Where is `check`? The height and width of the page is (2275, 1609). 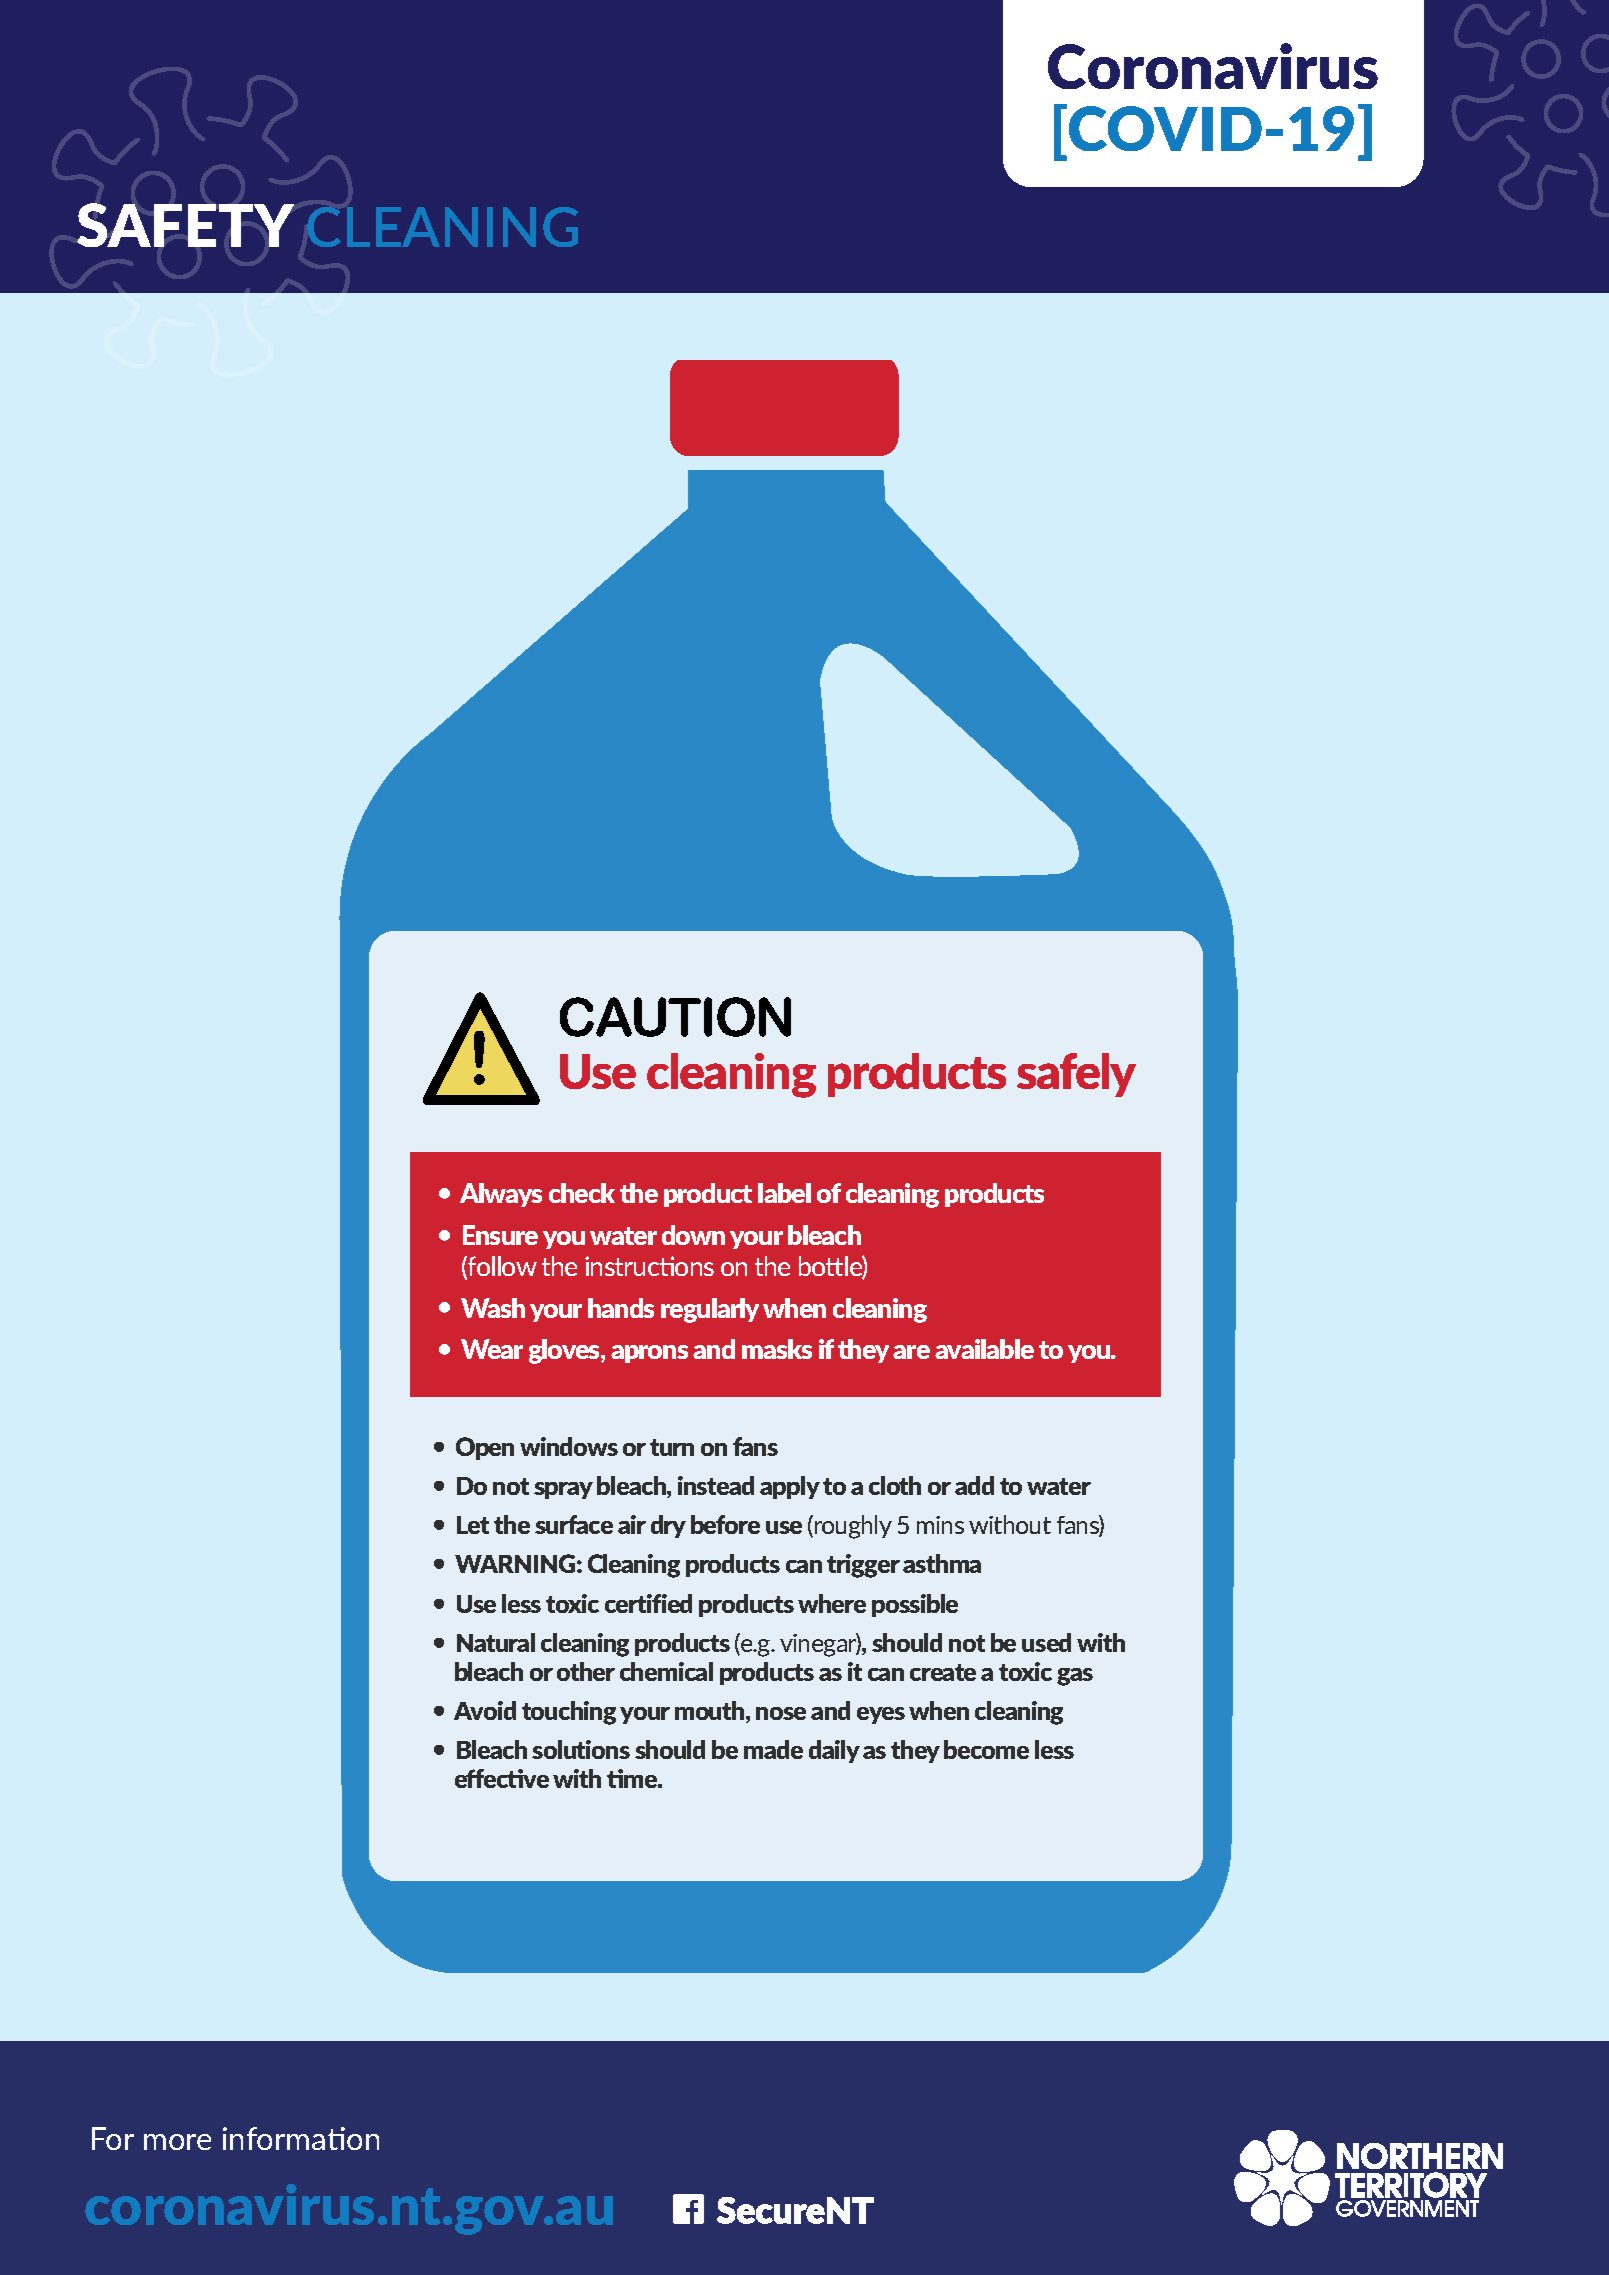 check is located at coordinates (582, 1193).
